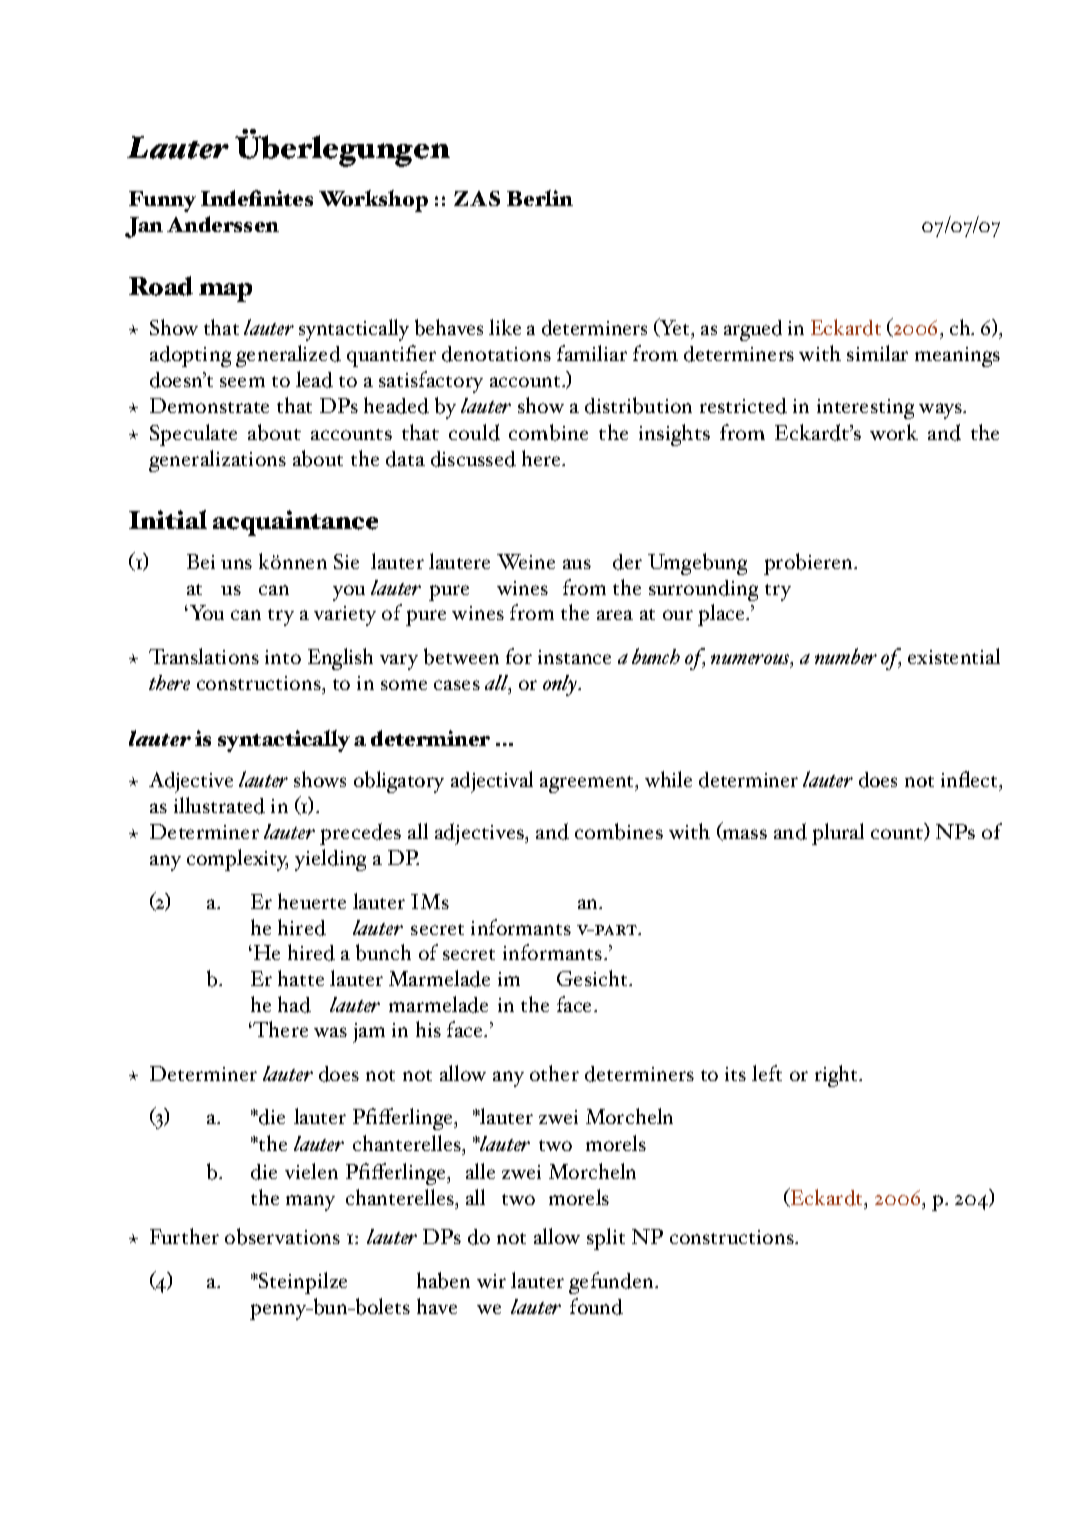 Image resolution: width=1079 pixels, height=1527 pixels. Describe the element at coordinates (282, 1236) in the document. I see `observations` at that location.
